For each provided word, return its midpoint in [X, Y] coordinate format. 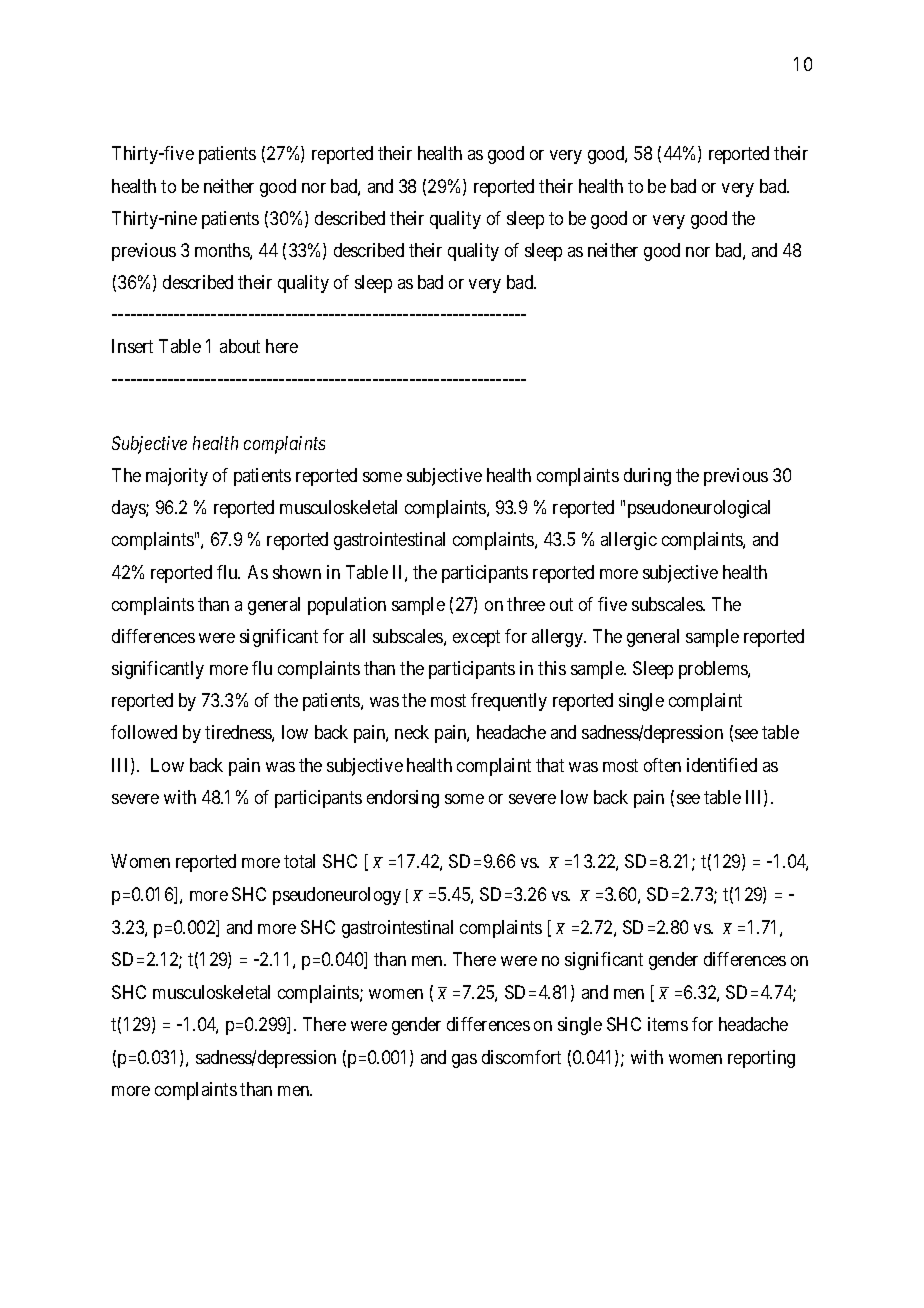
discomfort [521, 1057]
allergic [629, 541]
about [240, 346]
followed [144, 732]
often [662, 765]
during [647, 477]
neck [412, 732]
